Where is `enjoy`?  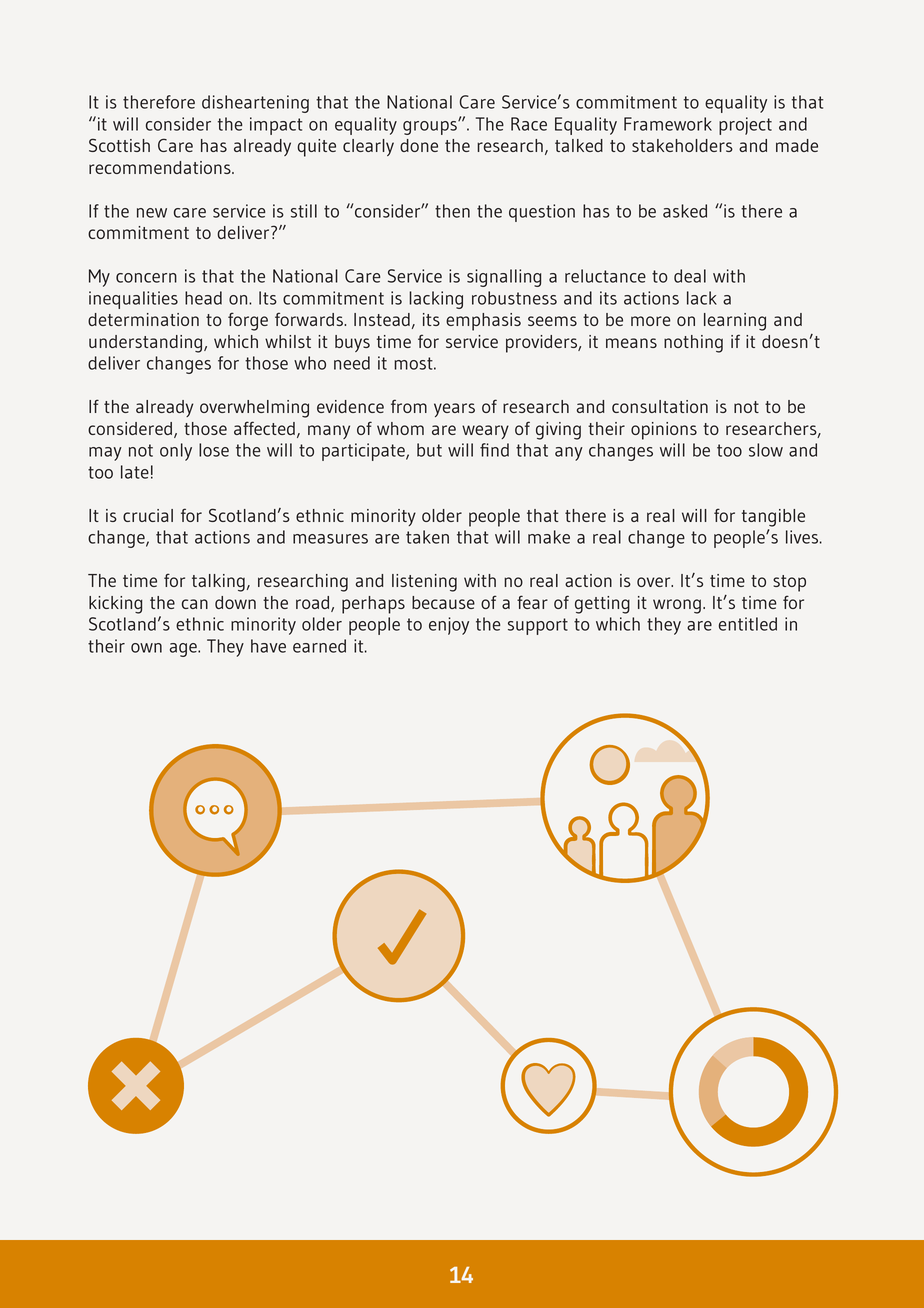 enjoy is located at coordinates (449, 626).
